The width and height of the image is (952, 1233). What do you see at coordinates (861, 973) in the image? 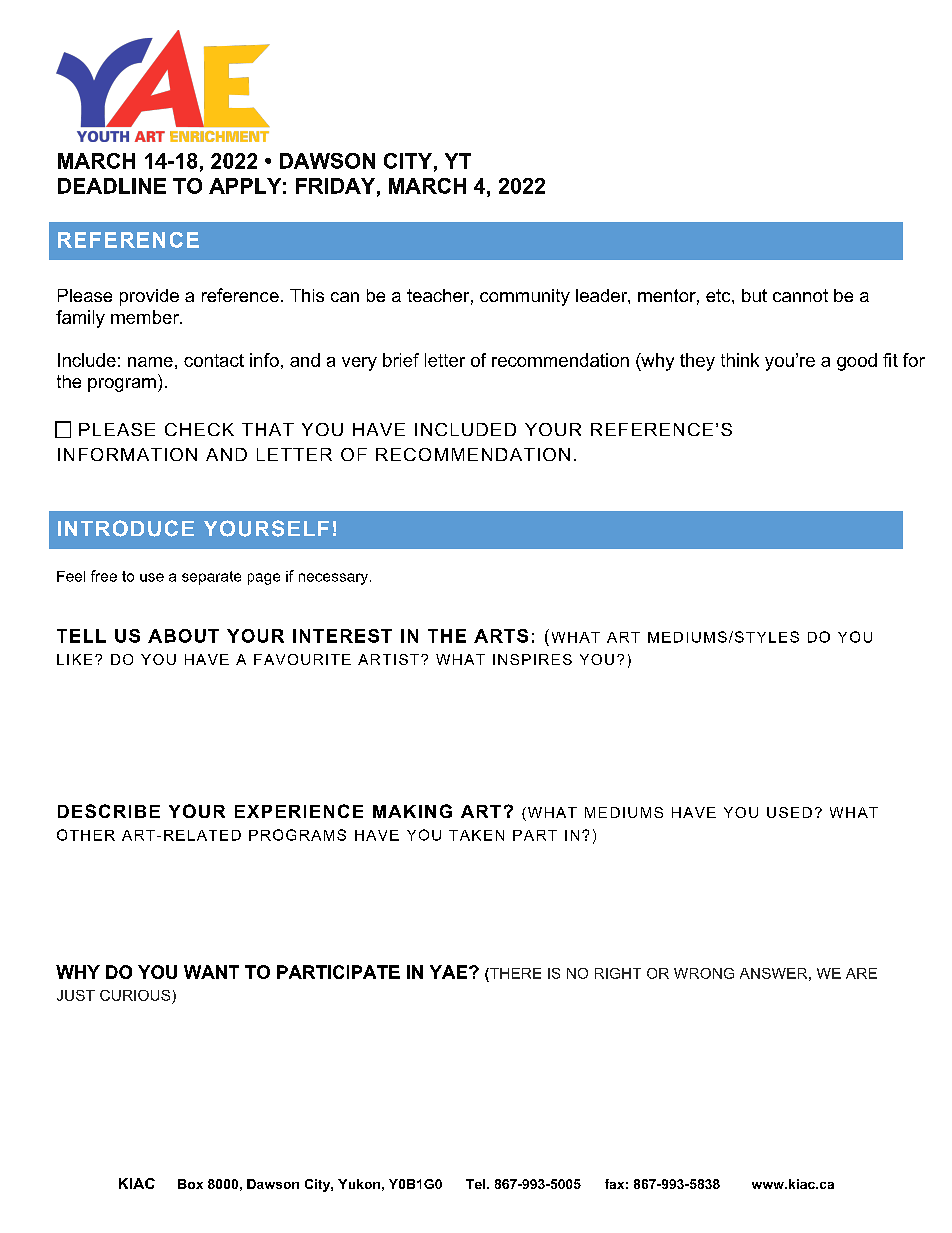
I see `ARE` at bounding box center [861, 973].
